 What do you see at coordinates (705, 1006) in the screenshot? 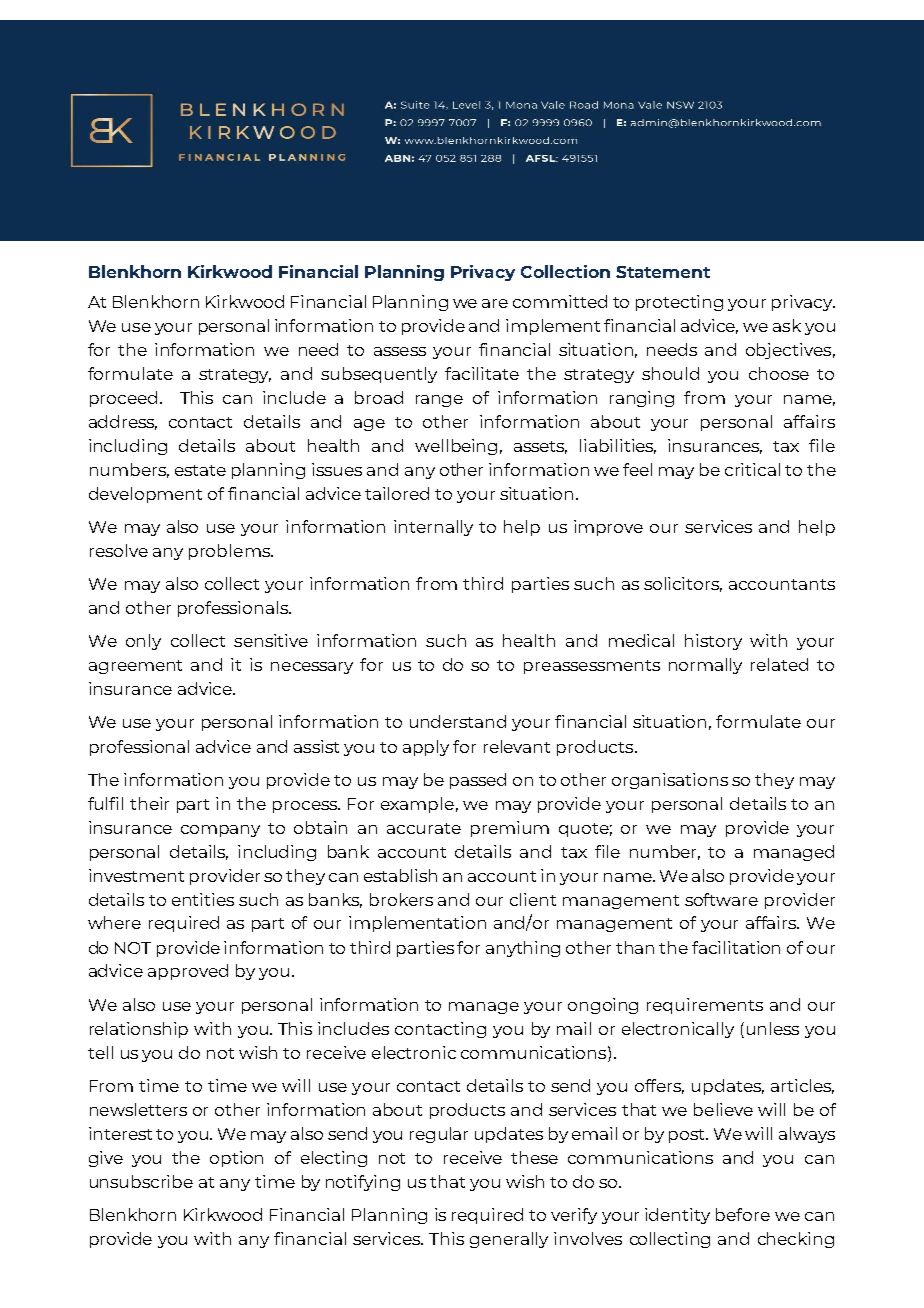
I see `requirements` at bounding box center [705, 1006].
